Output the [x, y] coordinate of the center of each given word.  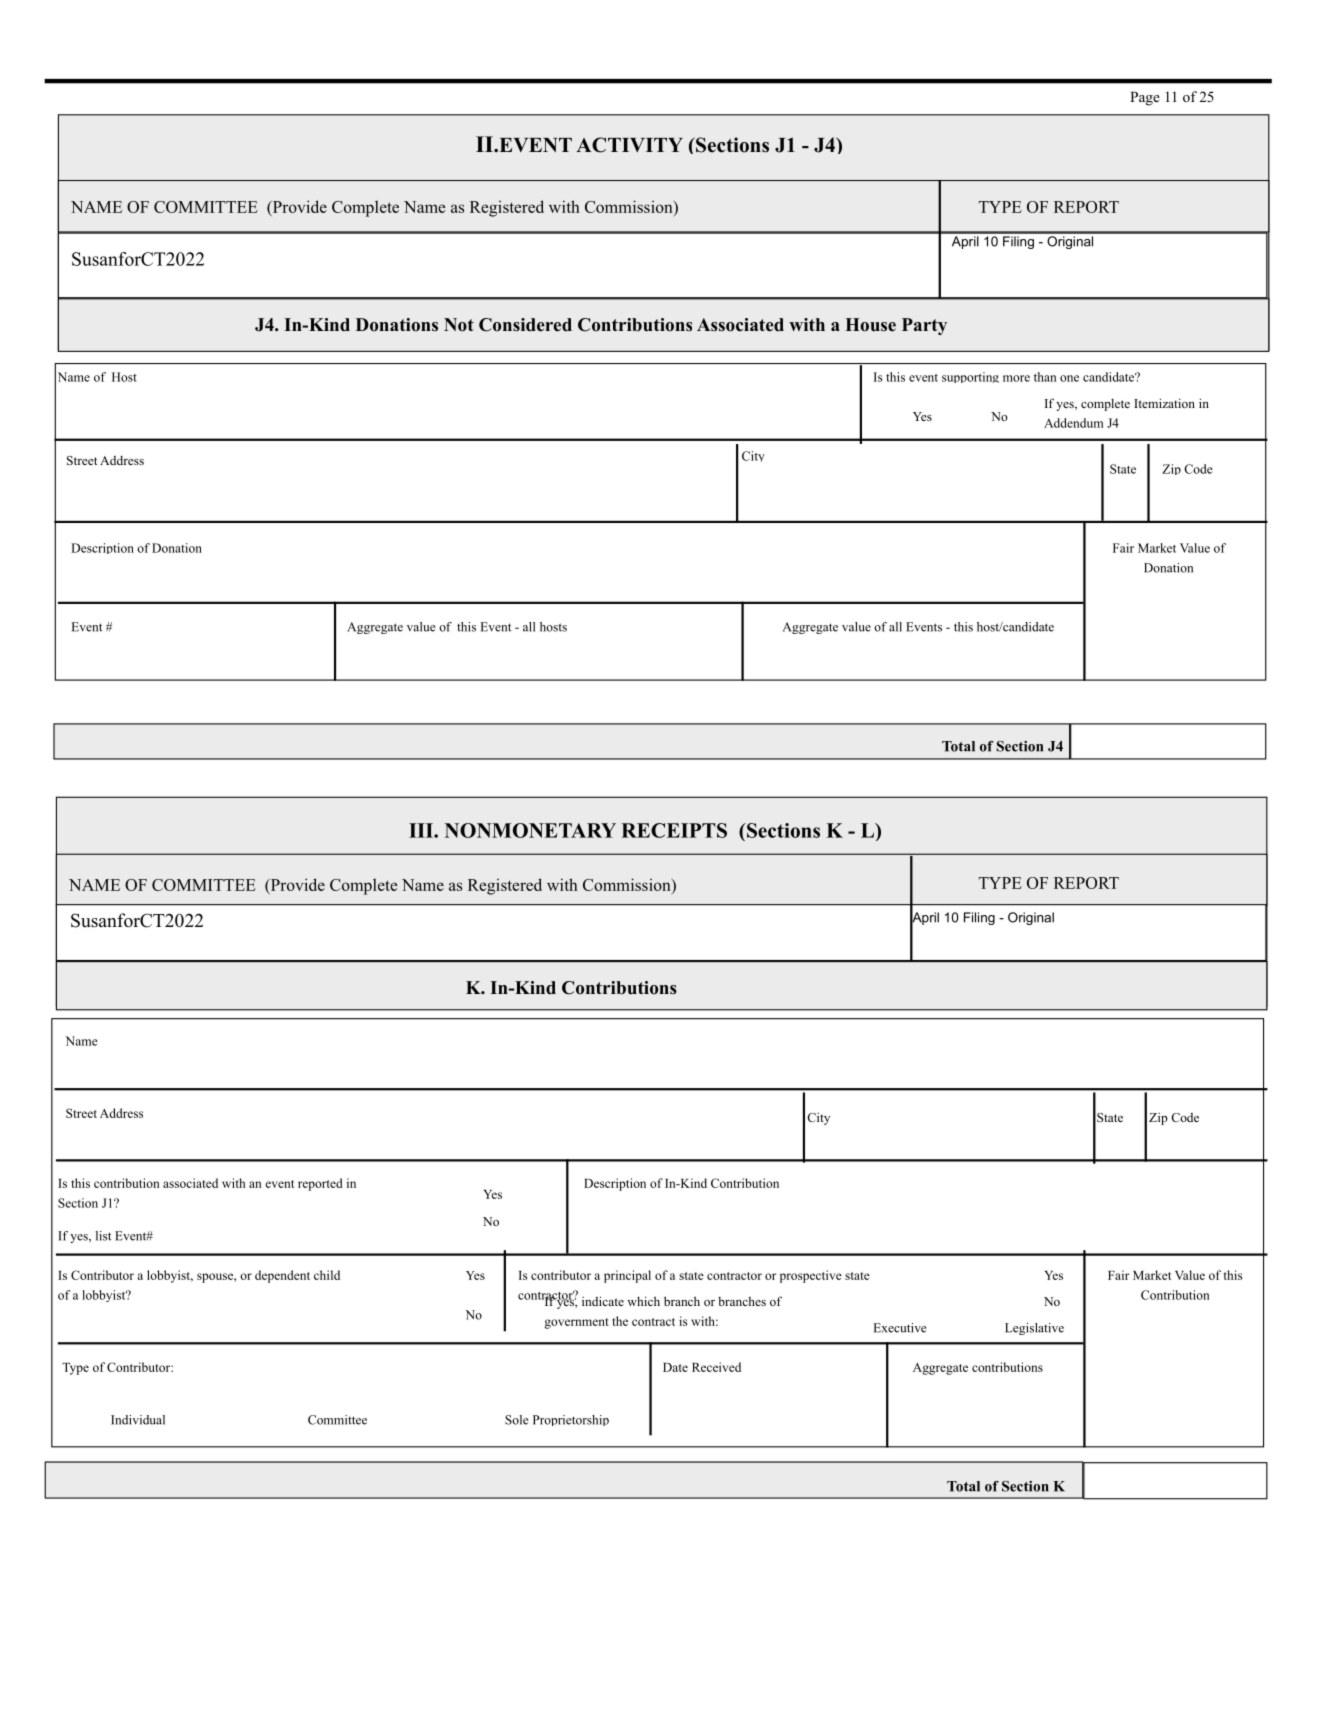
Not [459, 325]
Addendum [1074, 423]
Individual [138, 1420]
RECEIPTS [674, 830]
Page [1145, 98]
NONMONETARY [530, 830]
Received [716, 1367]
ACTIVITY [629, 145]
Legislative [1034, 1329]
